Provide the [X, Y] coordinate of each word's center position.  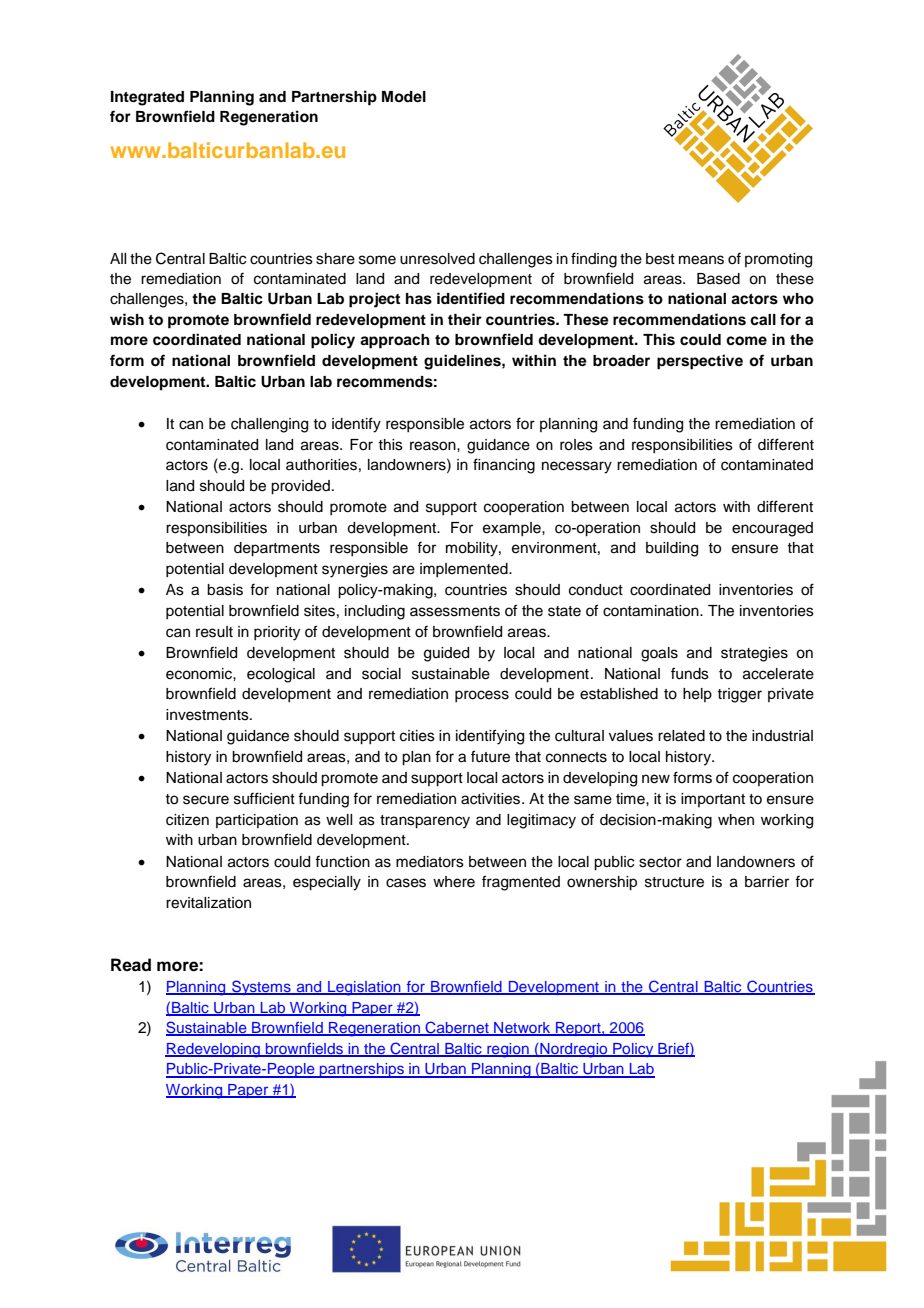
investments [208, 715]
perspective [700, 362]
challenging [269, 425]
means [701, 260]
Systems [261, 987]
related [681, 736]
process [482, 696]
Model [404, 96]
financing [504, 466]
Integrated [147, 98]
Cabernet [457, 1028]
